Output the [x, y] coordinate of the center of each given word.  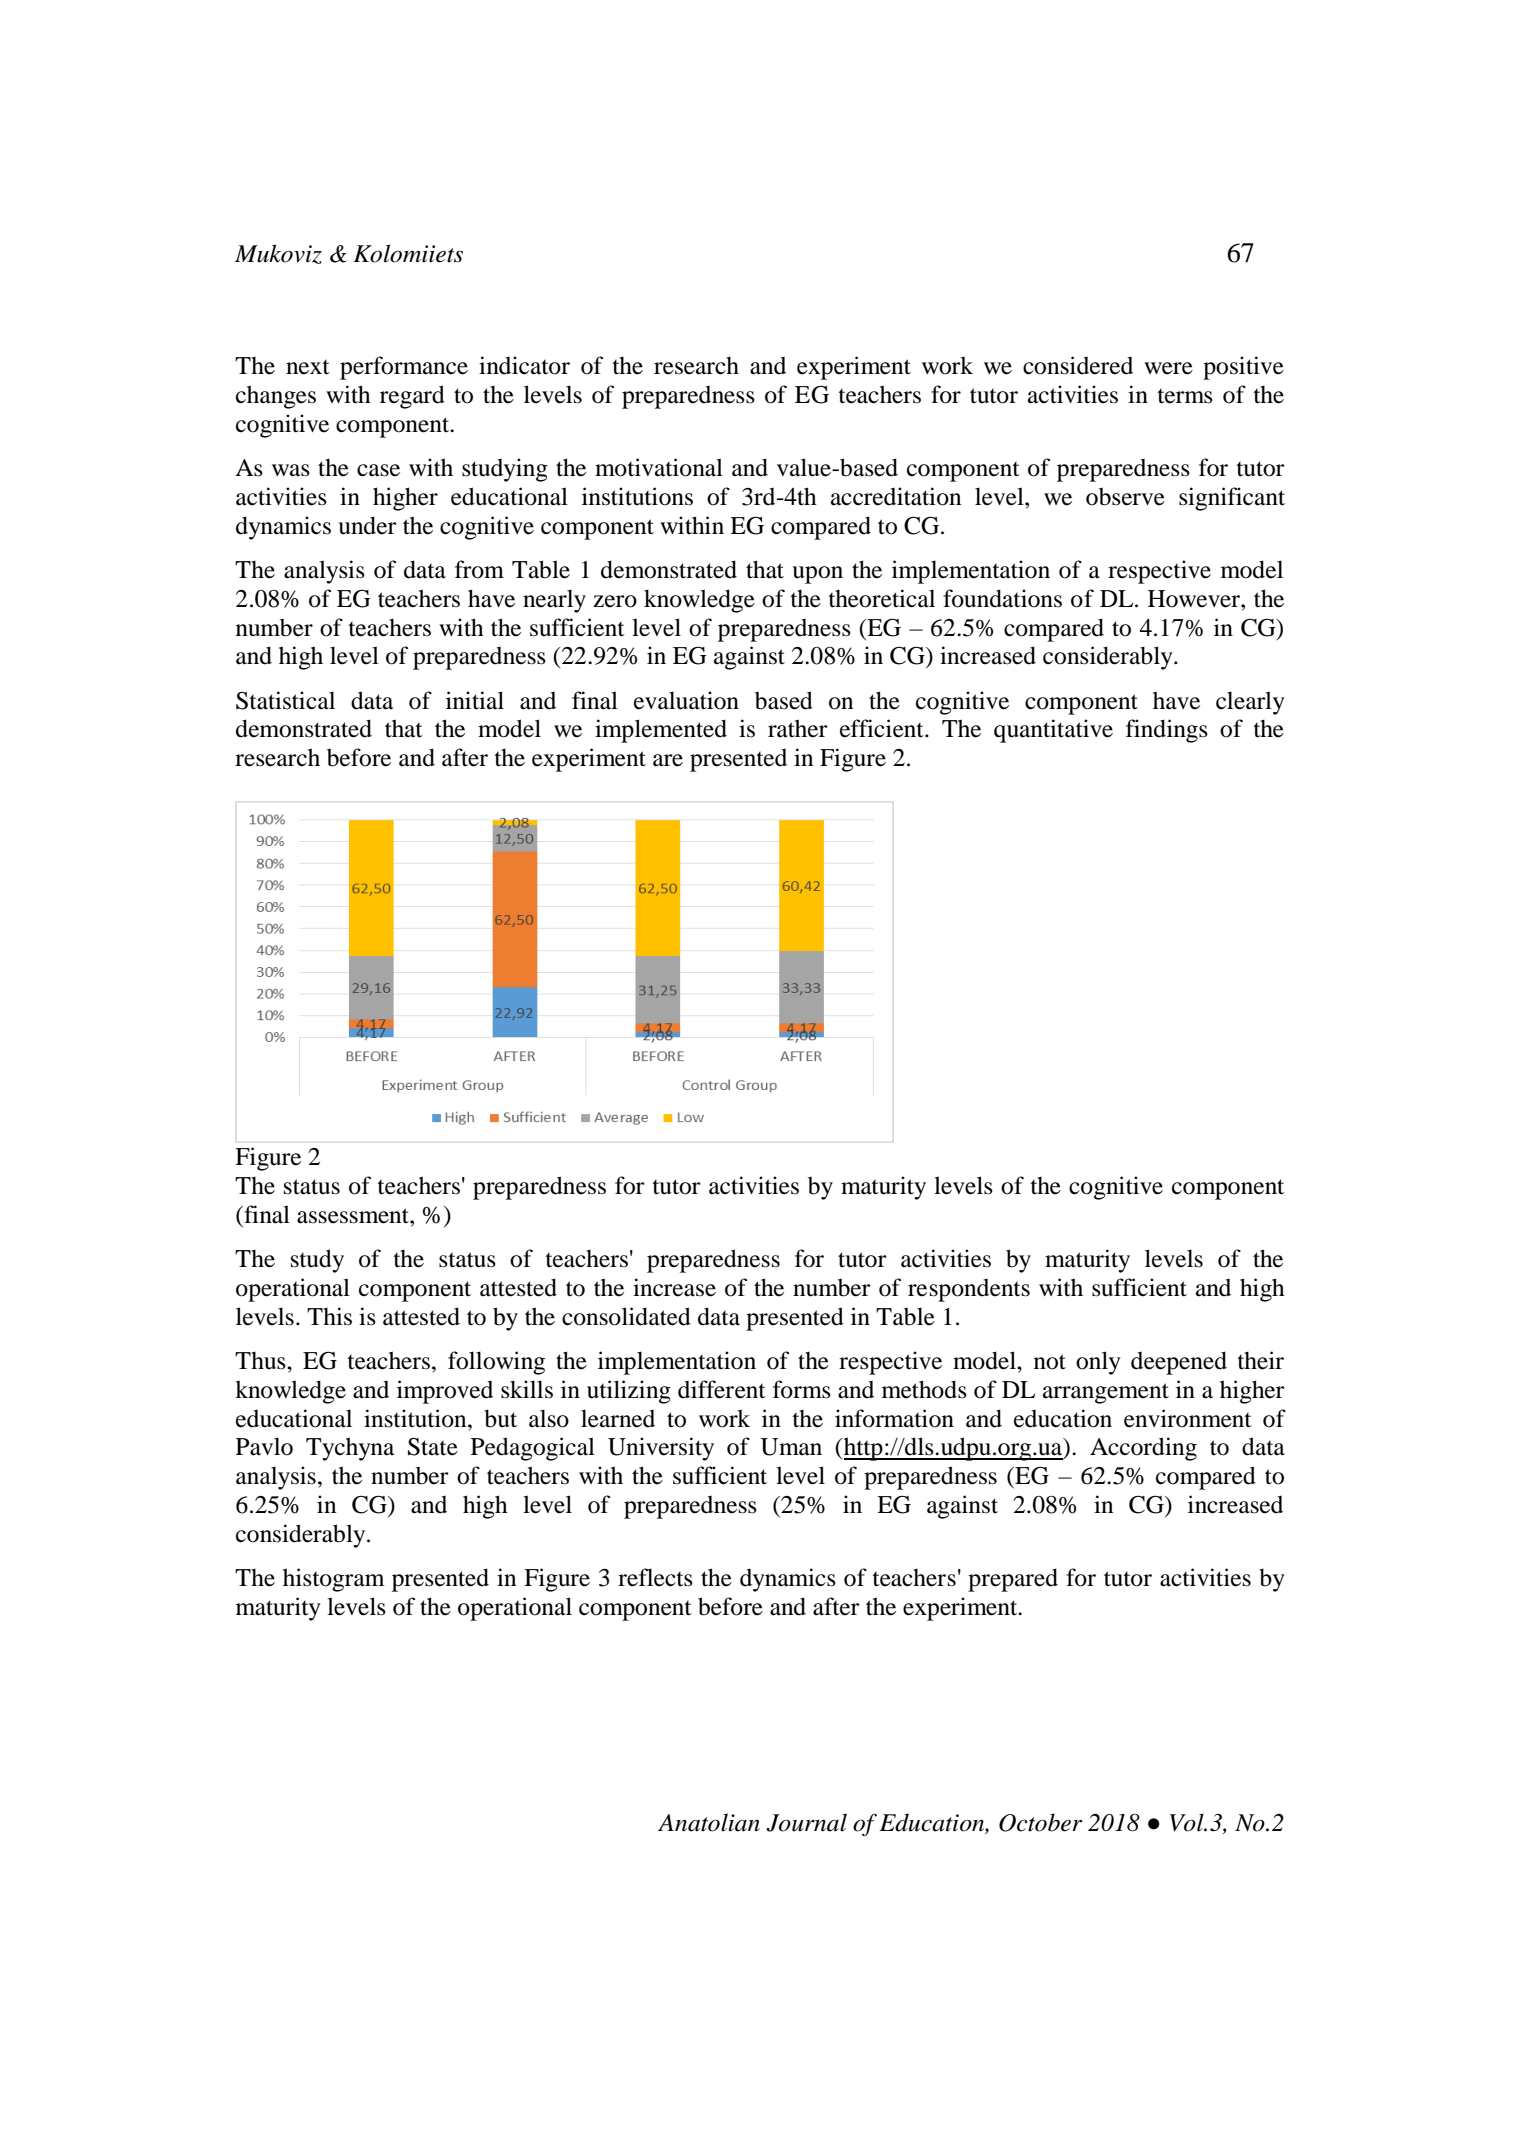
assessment [354, 1216]
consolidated [626, 1316]
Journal [806, 1822]
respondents [969, 1290]
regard [412, 397]
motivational [659, 467]
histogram [333, 1580]
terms [1185, 396]
